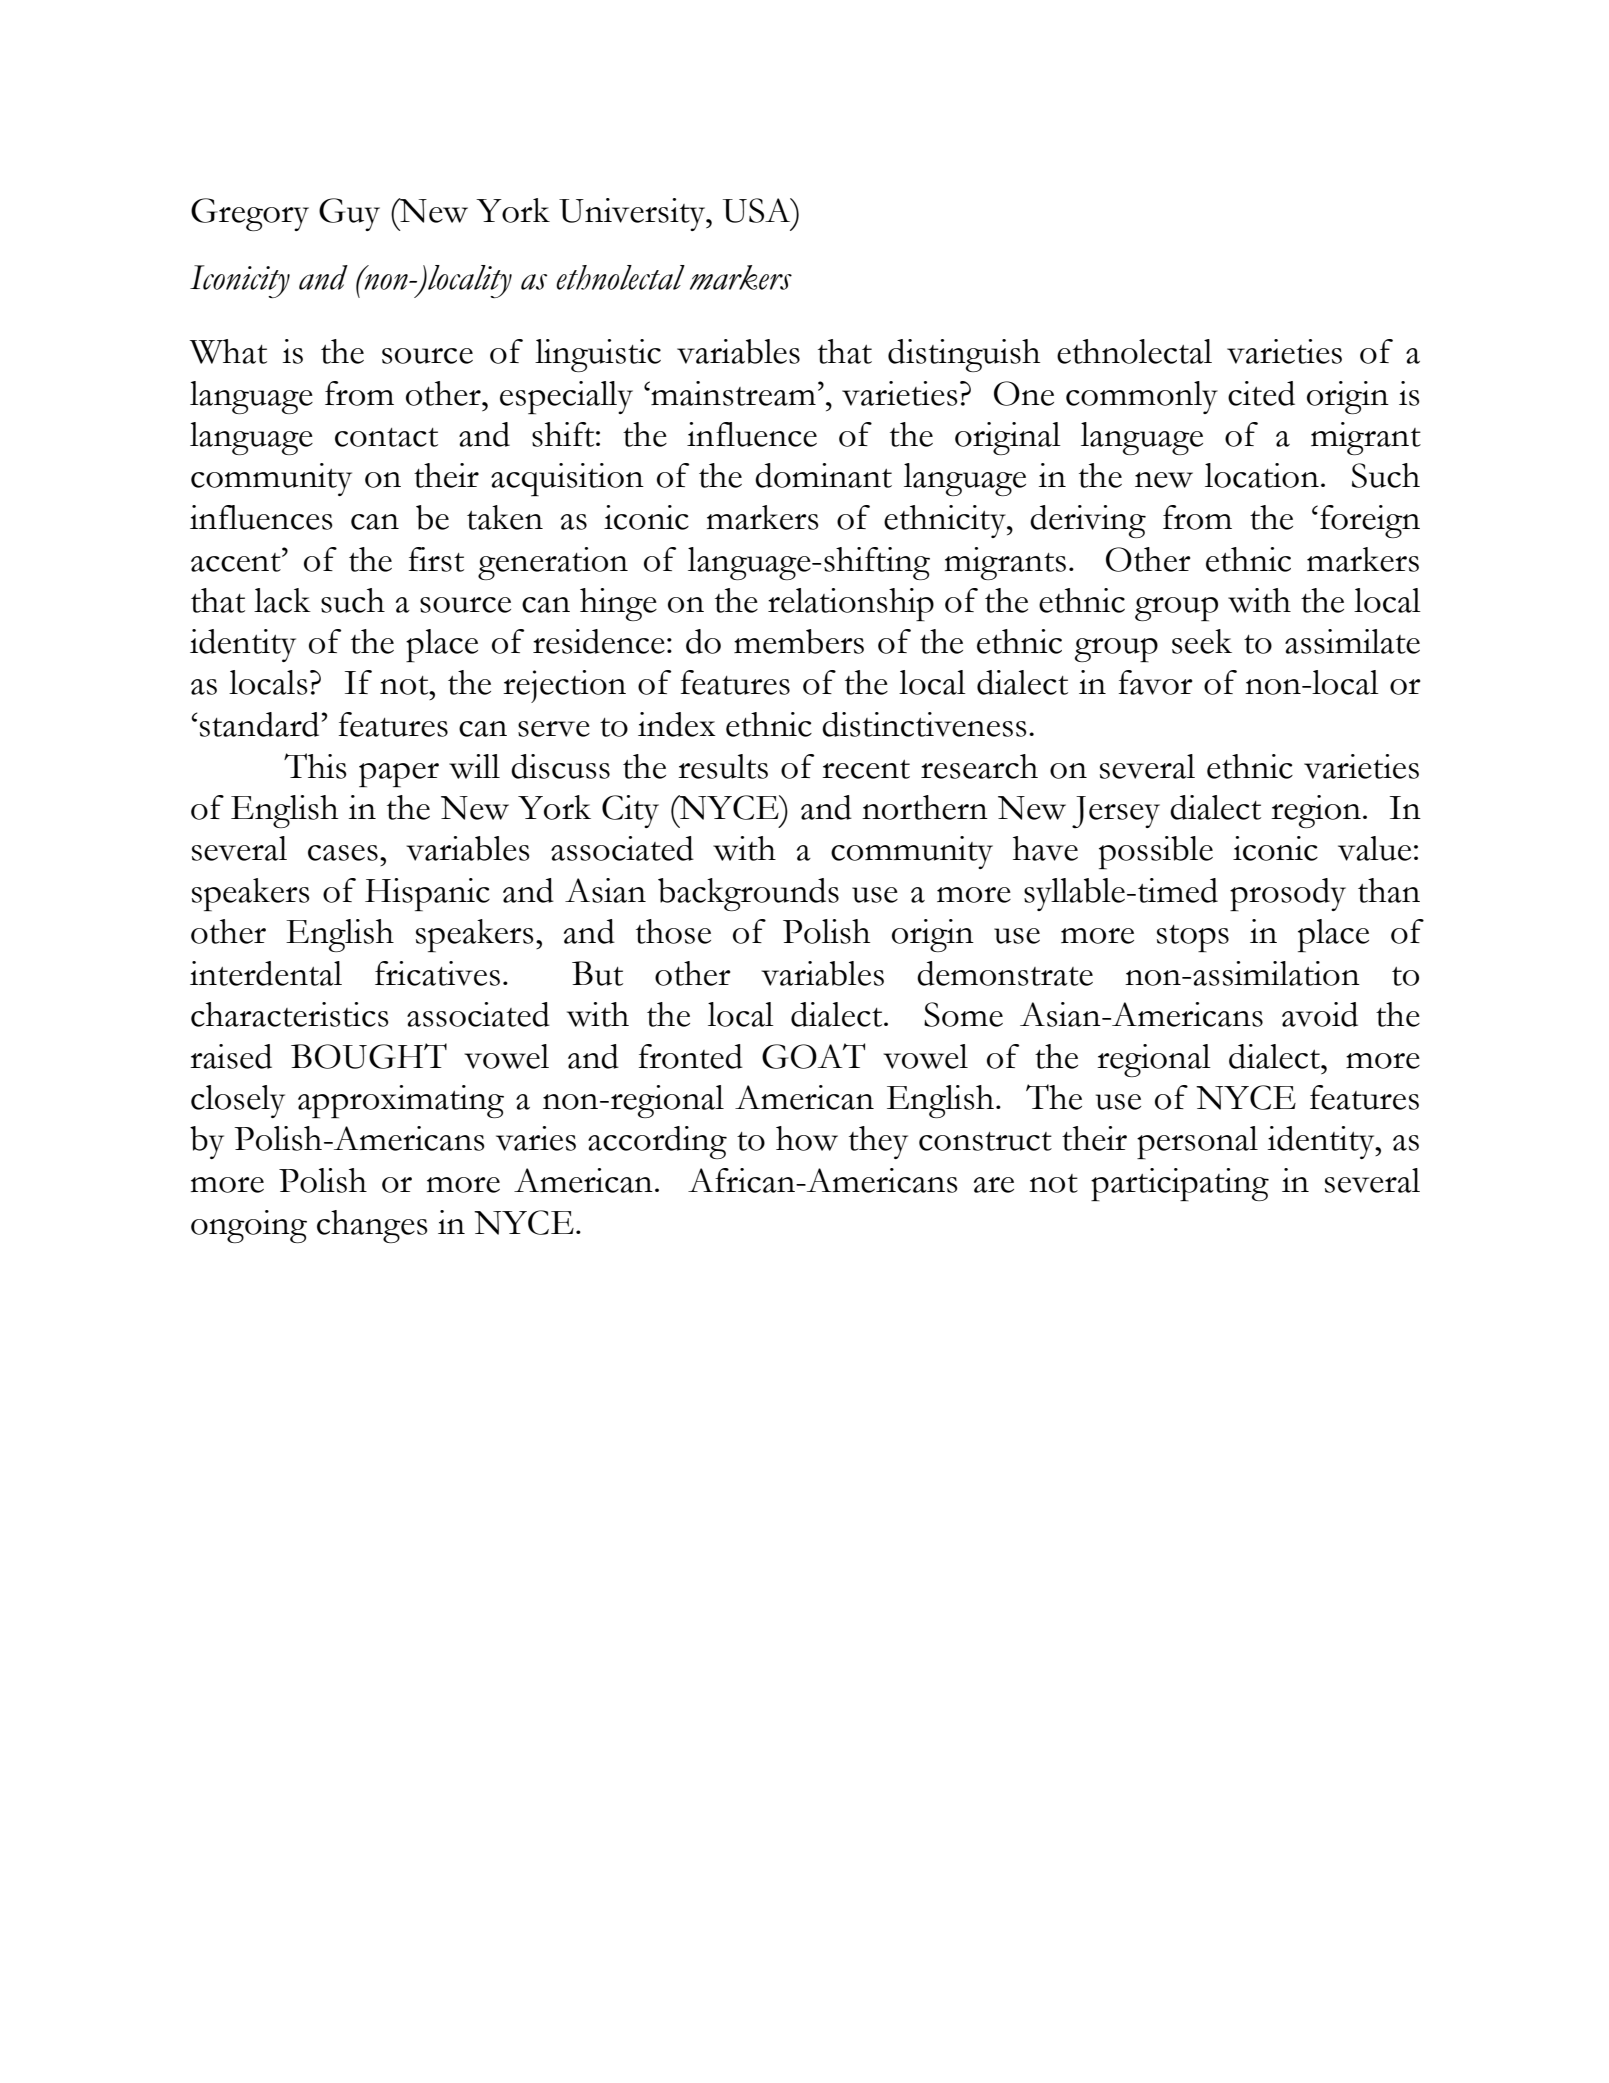 This image has width=1609, height=2083. What do you see at coordinates (748, 894) in the image?
I see `backgrounds` at bounding box center [748, 894].
